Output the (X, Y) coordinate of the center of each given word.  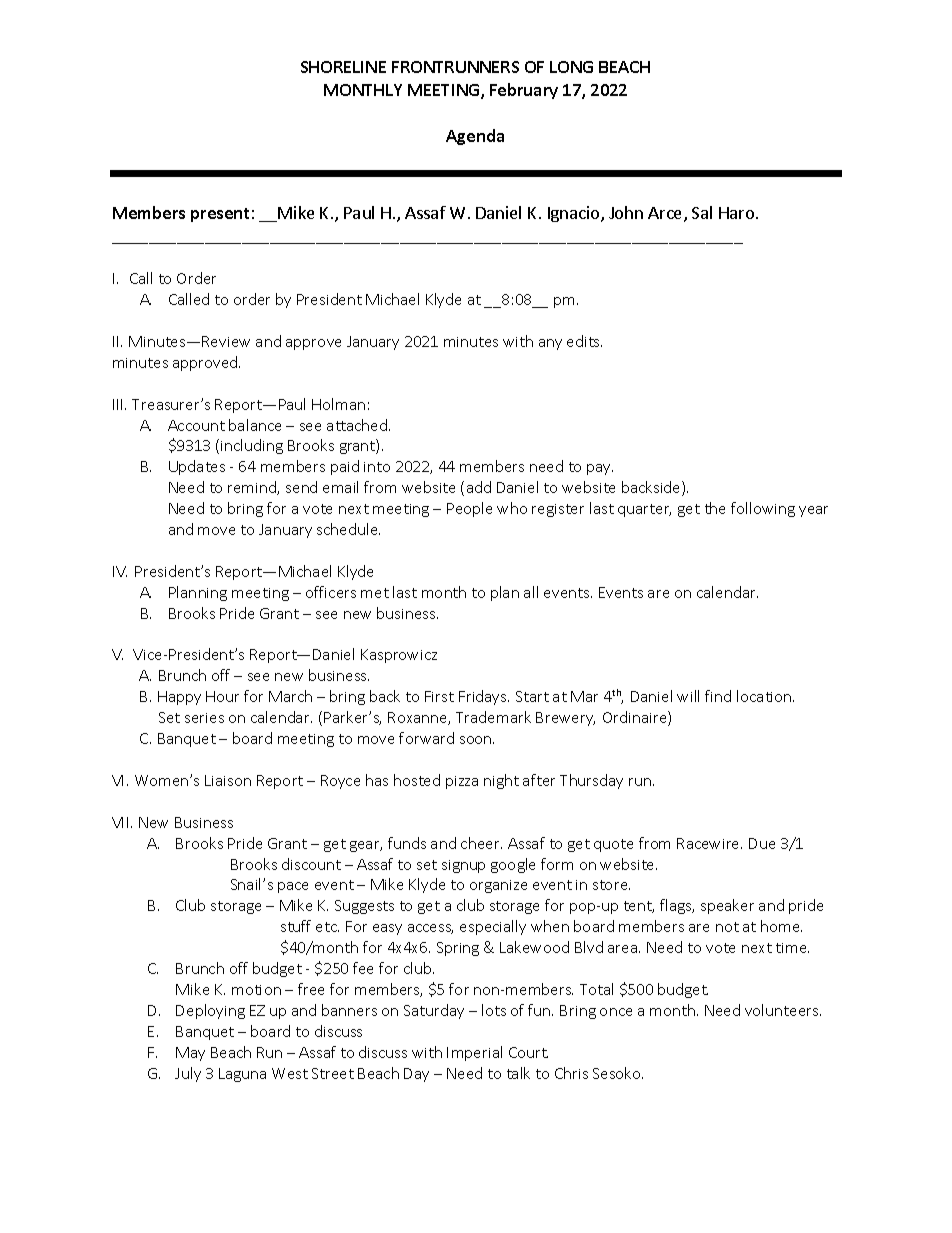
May (190, 1054)
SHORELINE (343, 67)
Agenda (475, 137)
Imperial (474, 1053)
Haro (738, 213)
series (204, 718)
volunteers (783, 1010)
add (479, 487)
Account (196, 425)
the (715, 508)
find (718, 696)
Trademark (493, 717)
